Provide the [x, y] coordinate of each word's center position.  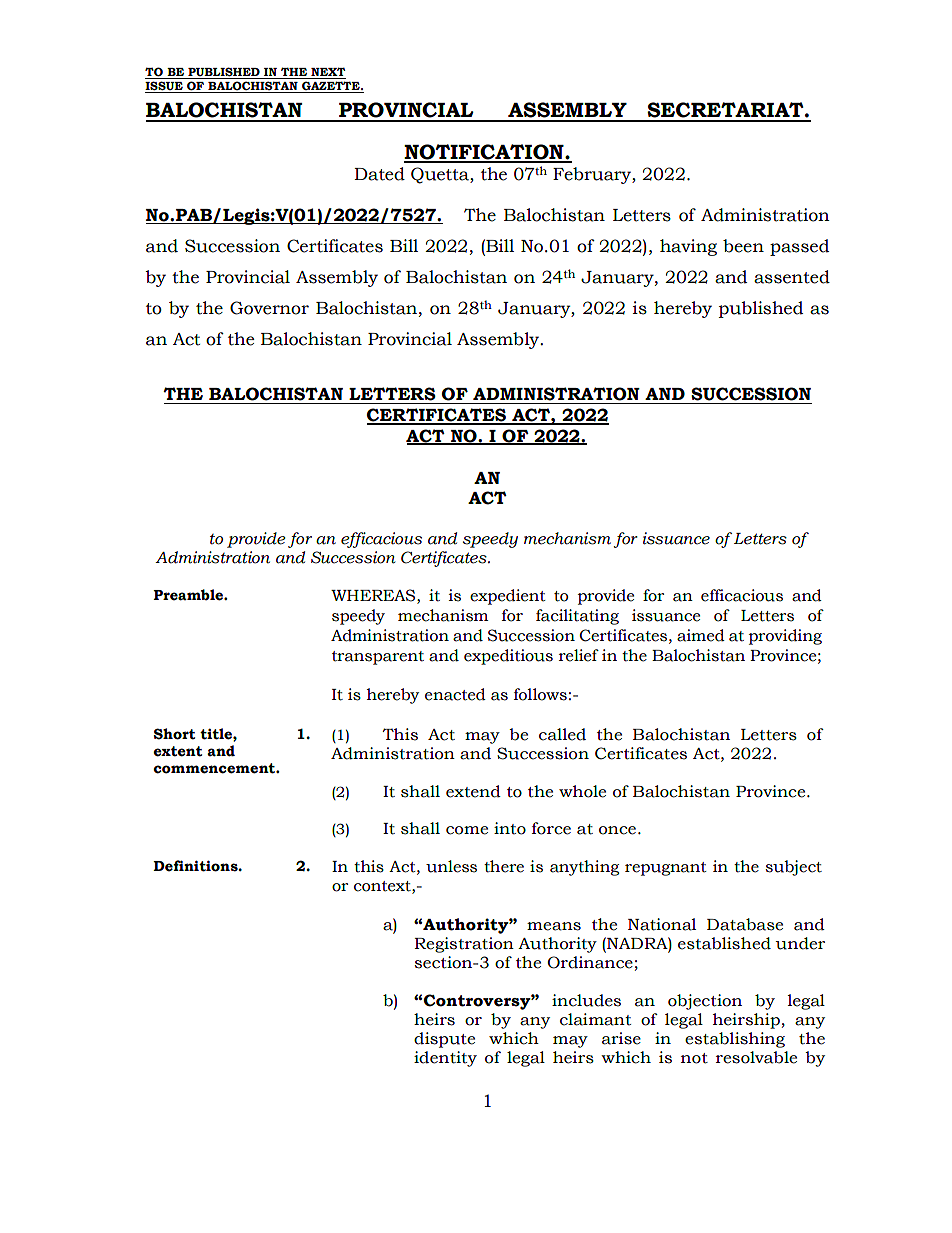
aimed [701, 635]
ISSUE [165, 87]
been [743, 246]
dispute [444, 1040]
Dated [379, 174]
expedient [508, 597]
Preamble [189, 595]
